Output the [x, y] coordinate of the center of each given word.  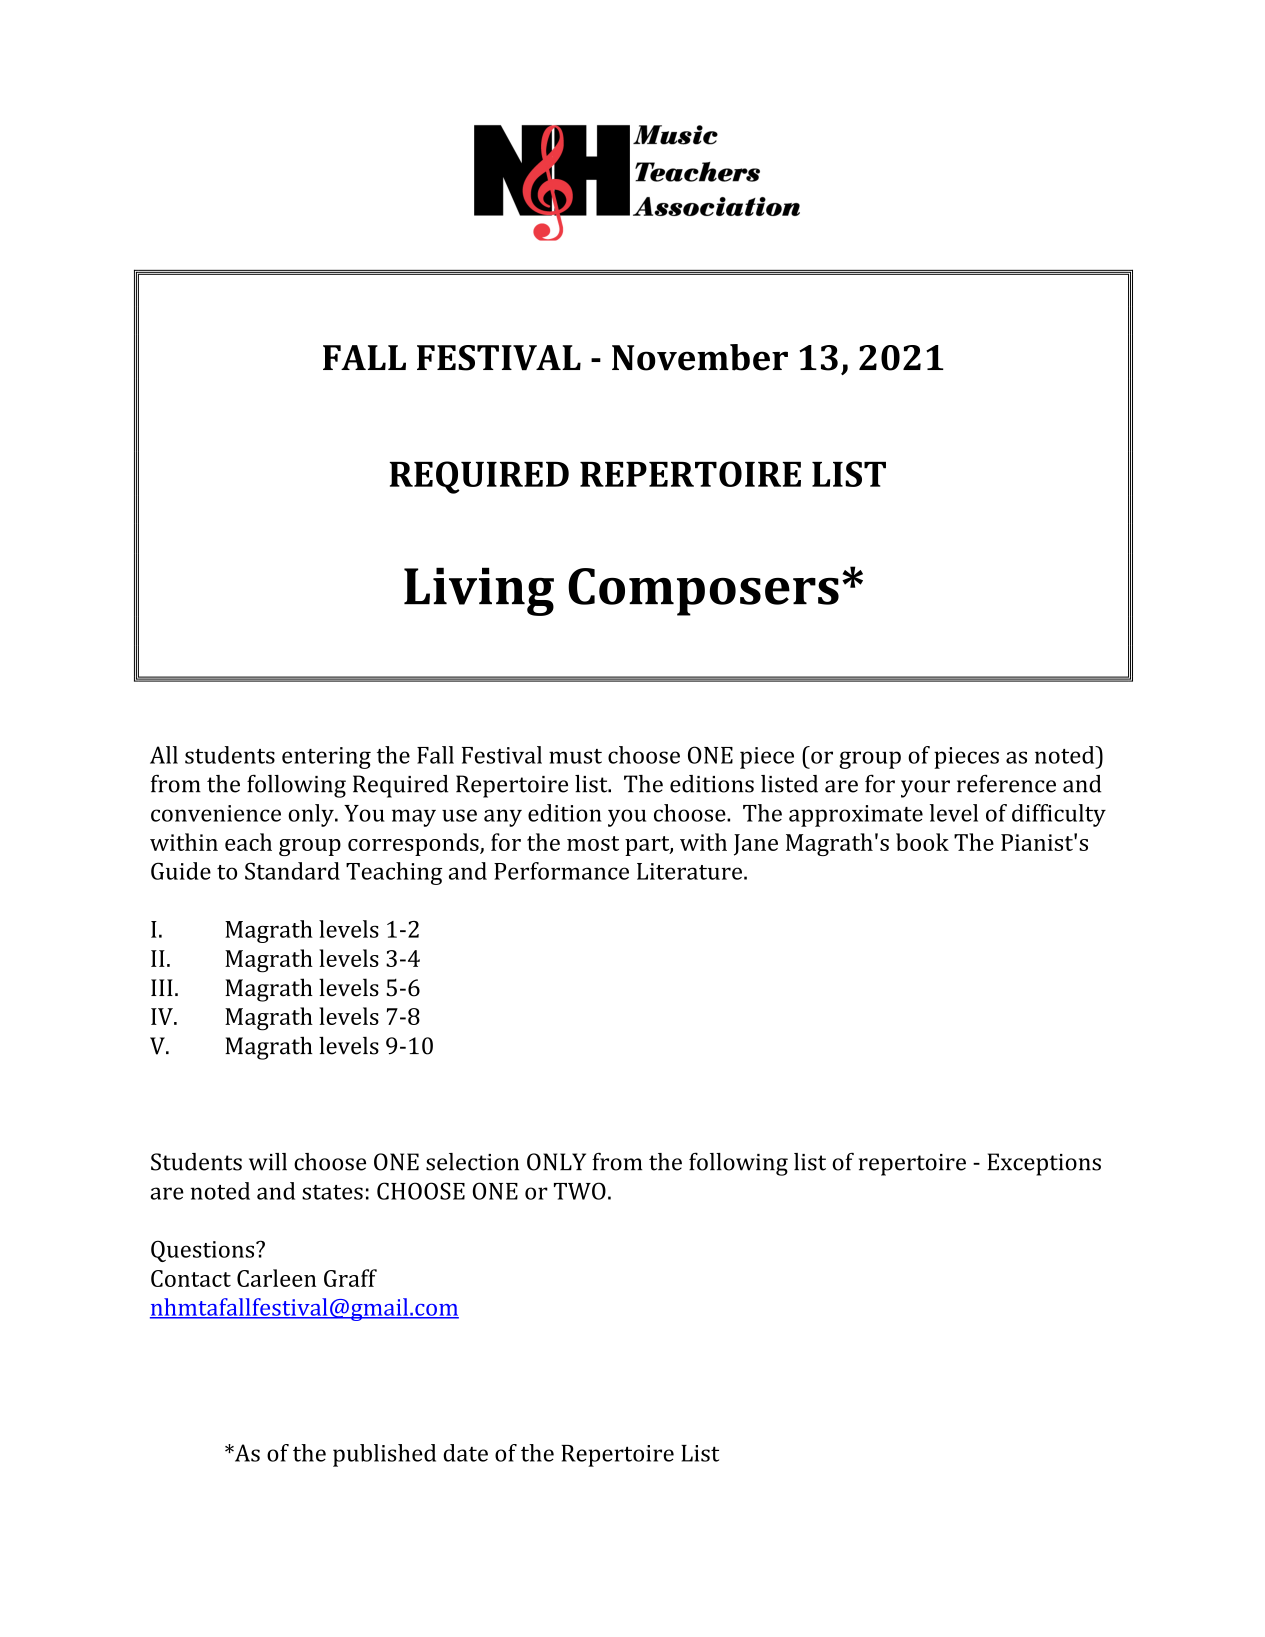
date [465, 1453]
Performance [561, 871]
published [384, 1455]
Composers [703, 592]
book [922, 842]
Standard [292, 871]
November [700, 357]
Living [479, 591]
